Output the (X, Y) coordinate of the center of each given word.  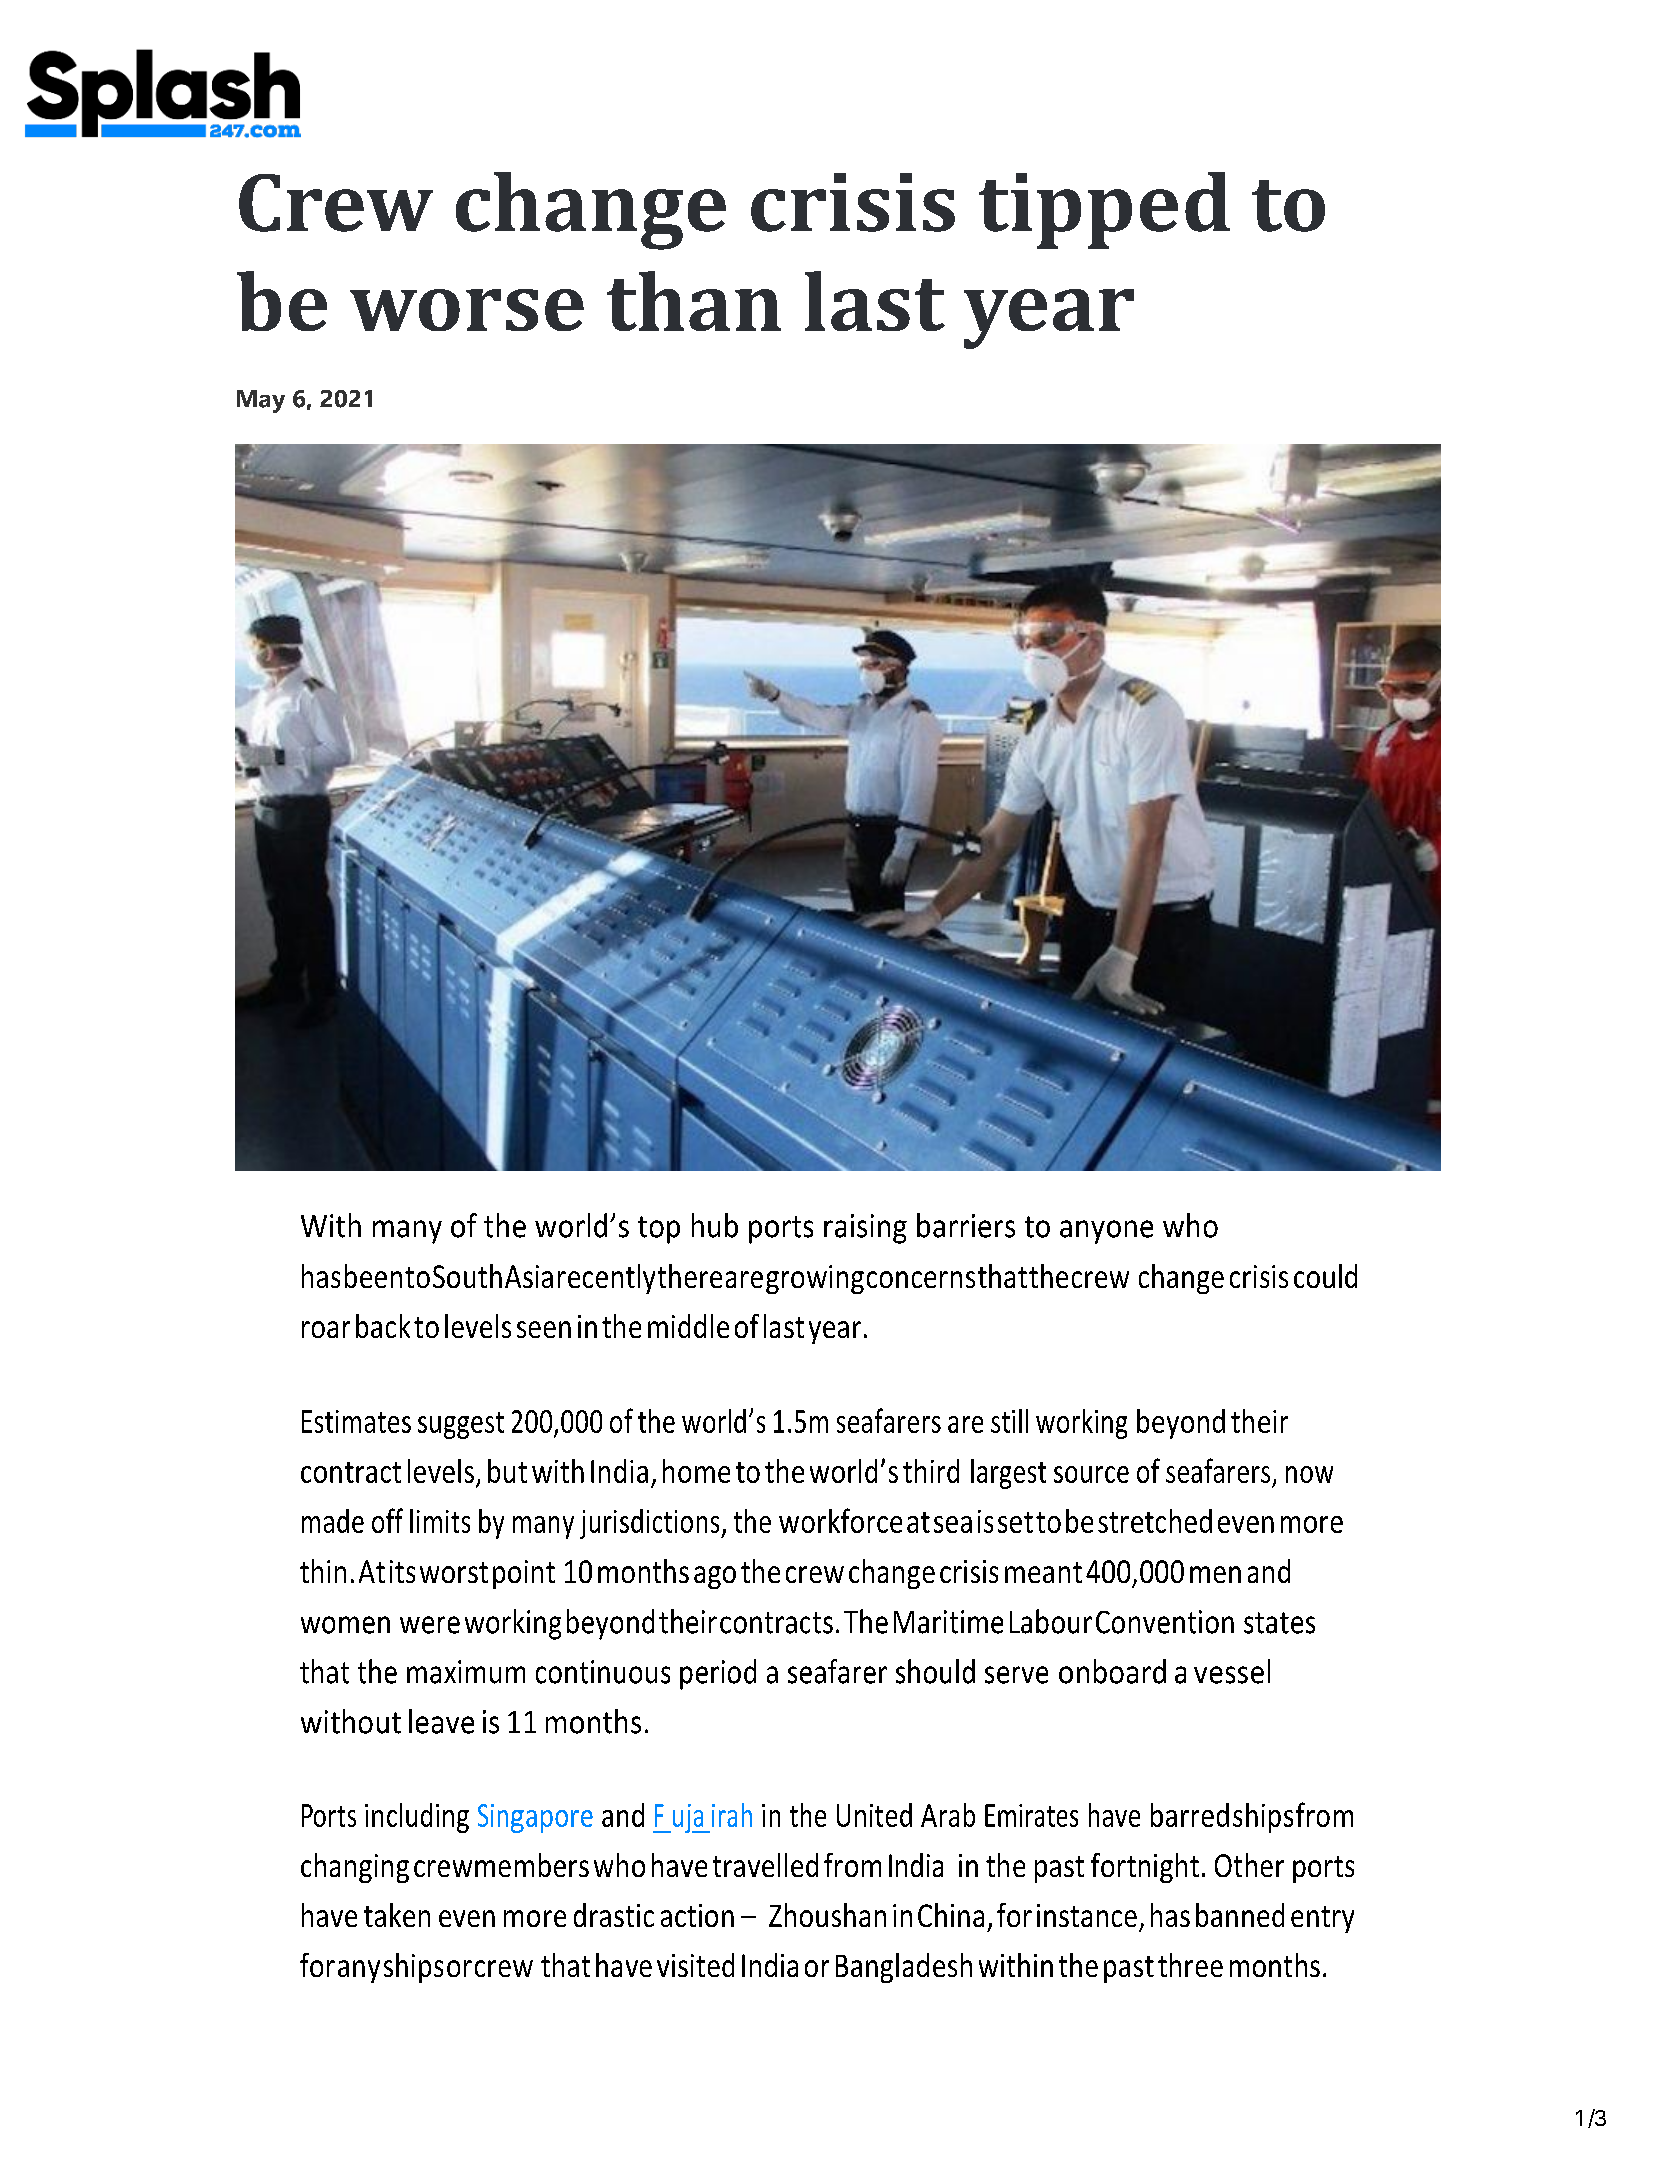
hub (715, 1225)
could (1325, 1276)
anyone (1106, 1232)
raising (865, 1229)
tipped (1104, 210)
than (694, 301)
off (387, 1520)
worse (467, 310)
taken (397, 1915)
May (261, 401)
